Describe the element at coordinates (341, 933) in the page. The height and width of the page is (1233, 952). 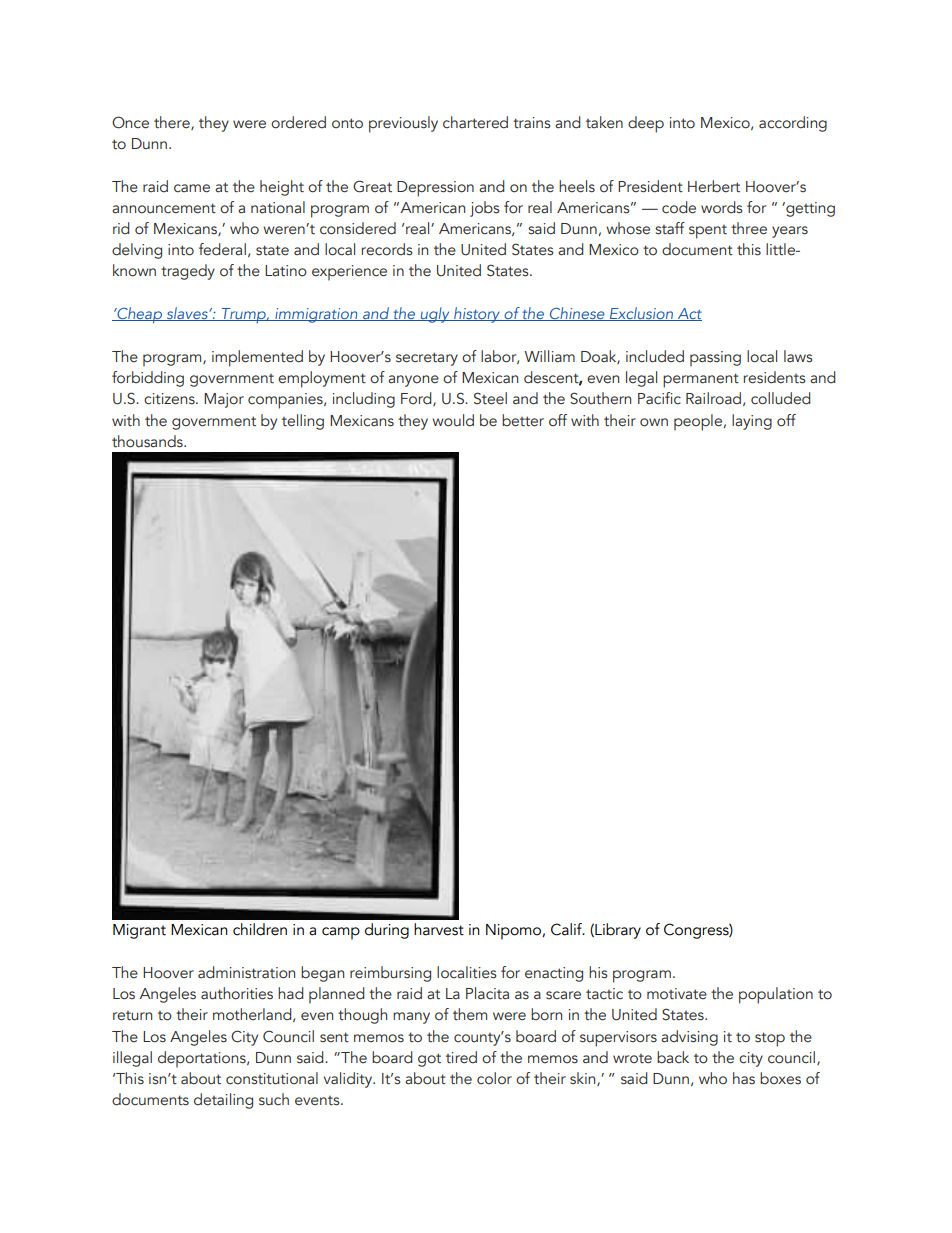
I see `camp` at that location.
